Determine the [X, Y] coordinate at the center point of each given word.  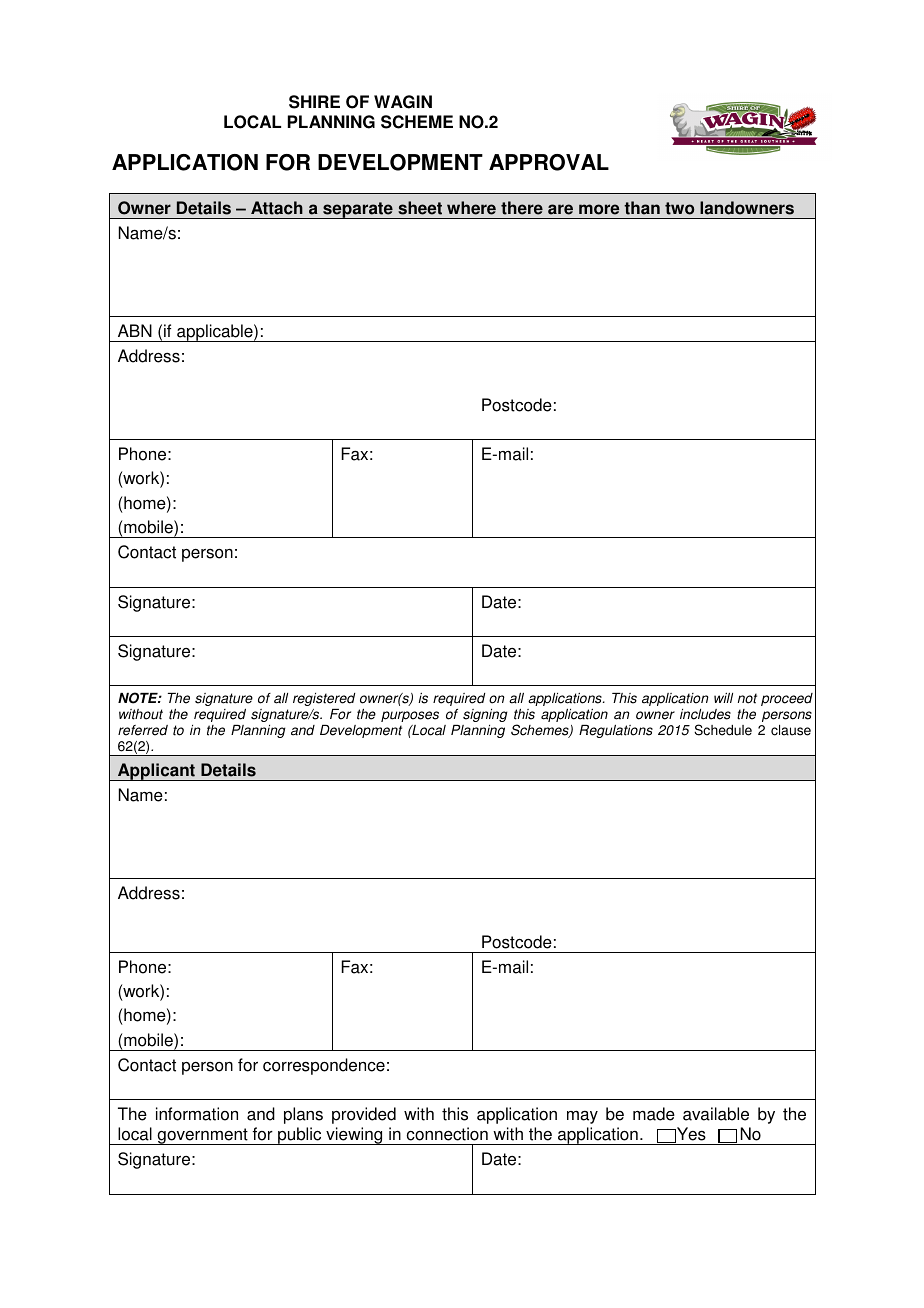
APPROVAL [549, 162]
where [471, 208]
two [679, 208]
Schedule [723, 730]
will [723, 698]
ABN [135, 330]
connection [447, 1134]
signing [485, 715]
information [197, 1114]
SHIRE [314, 102]
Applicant [156, 772]
